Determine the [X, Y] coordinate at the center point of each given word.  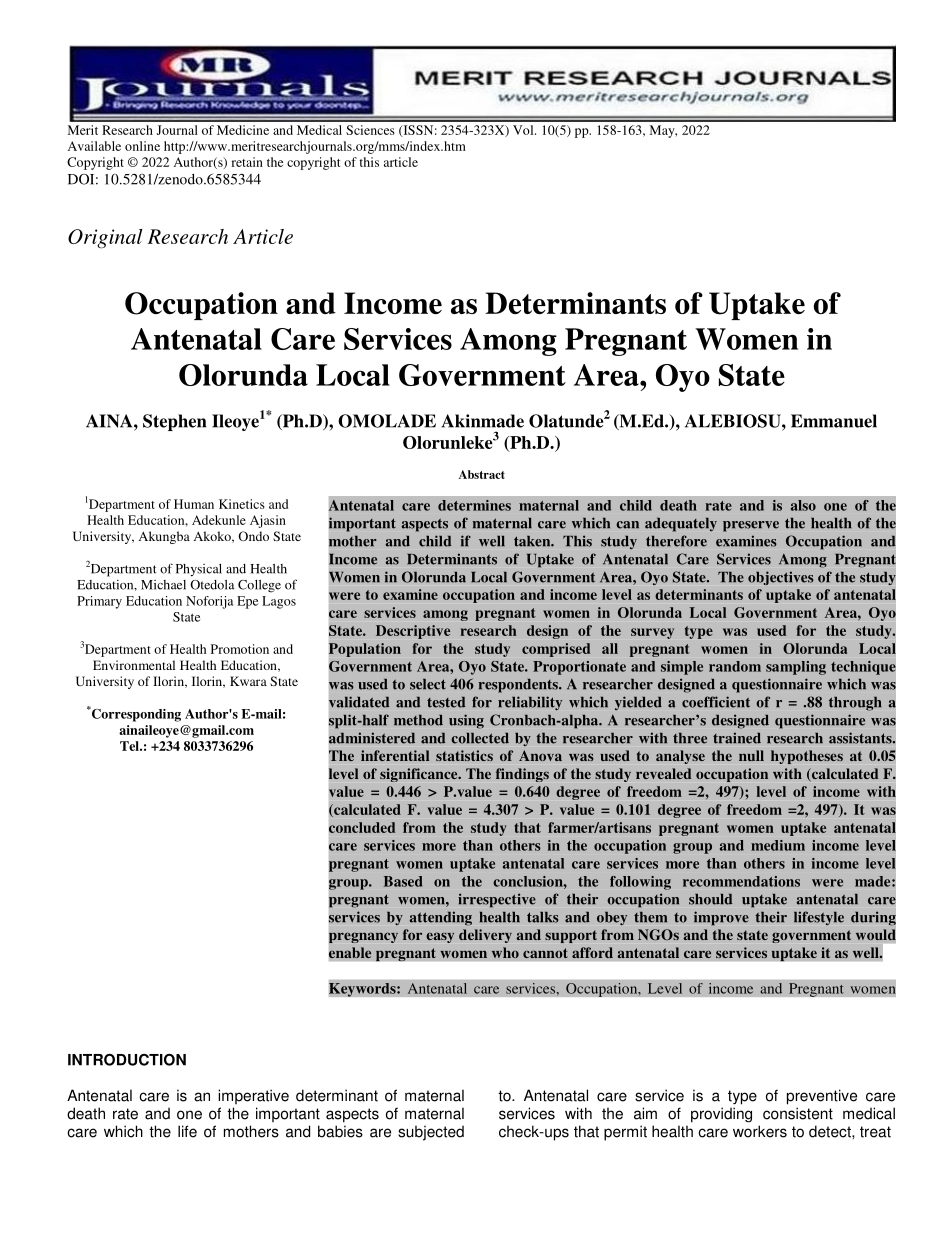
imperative [253, 1096]
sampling [796, 668]
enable [350, 953]
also [803, 505]
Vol [524, 130]
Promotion [240, 649]
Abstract [482, 474]
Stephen [174, 422]
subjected [431, 1133]
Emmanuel [834, 421]
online [142, 146]
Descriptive [413, 632]
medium [778, 845]
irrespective [497, 900]
